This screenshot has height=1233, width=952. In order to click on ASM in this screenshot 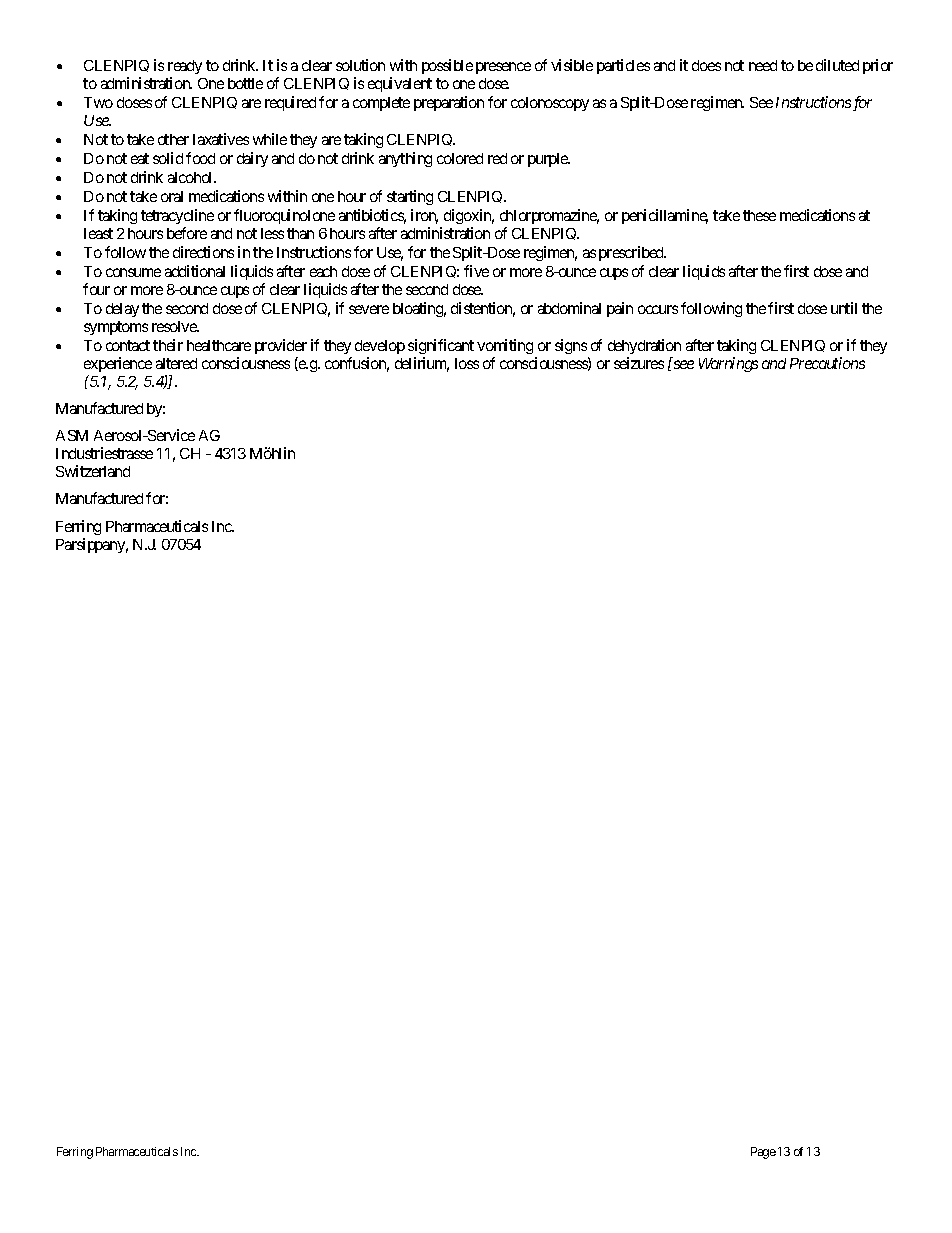, I will do `click(72, 435)`.
